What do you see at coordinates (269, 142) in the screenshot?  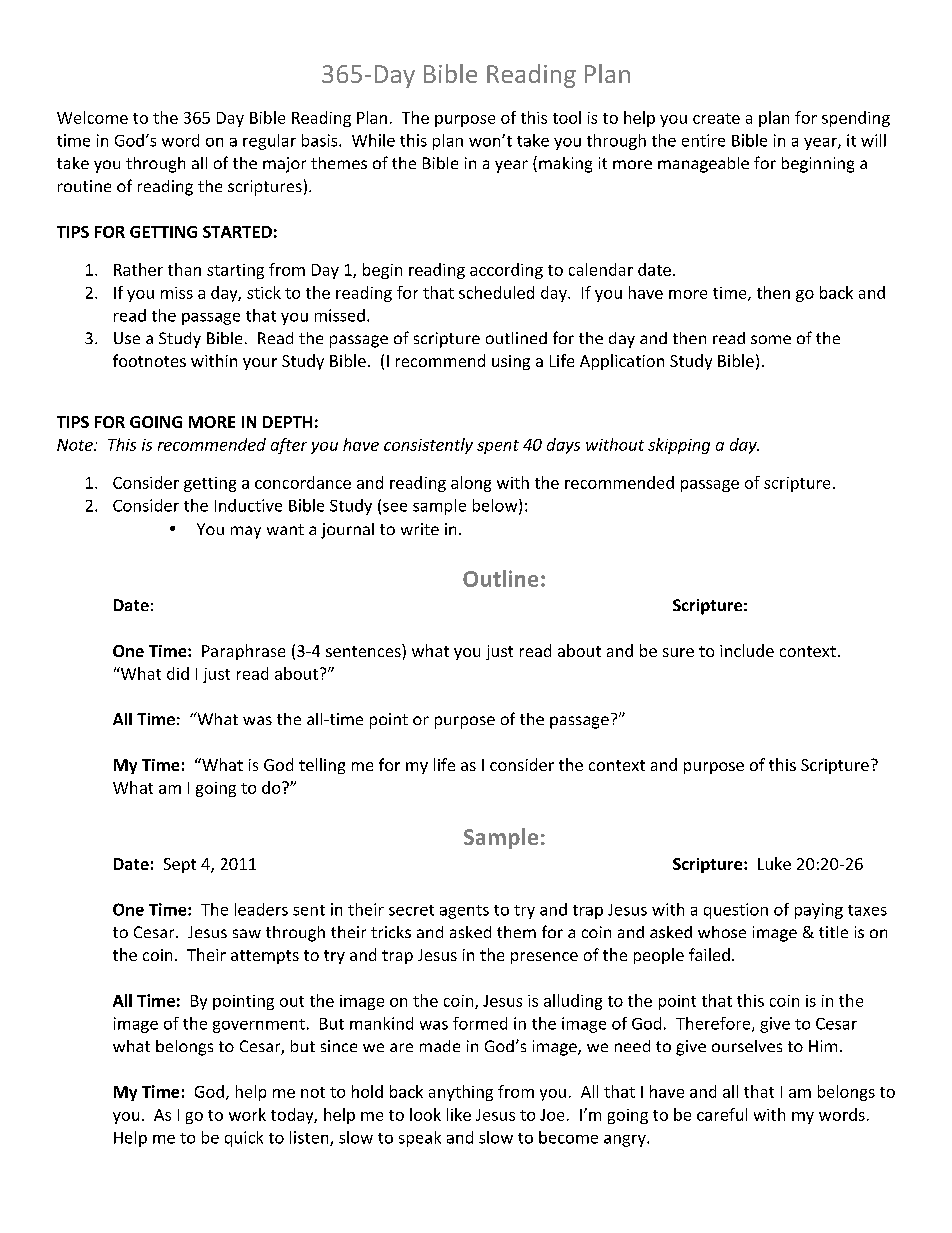 I see `regular` at bounding box center [269, 142].
